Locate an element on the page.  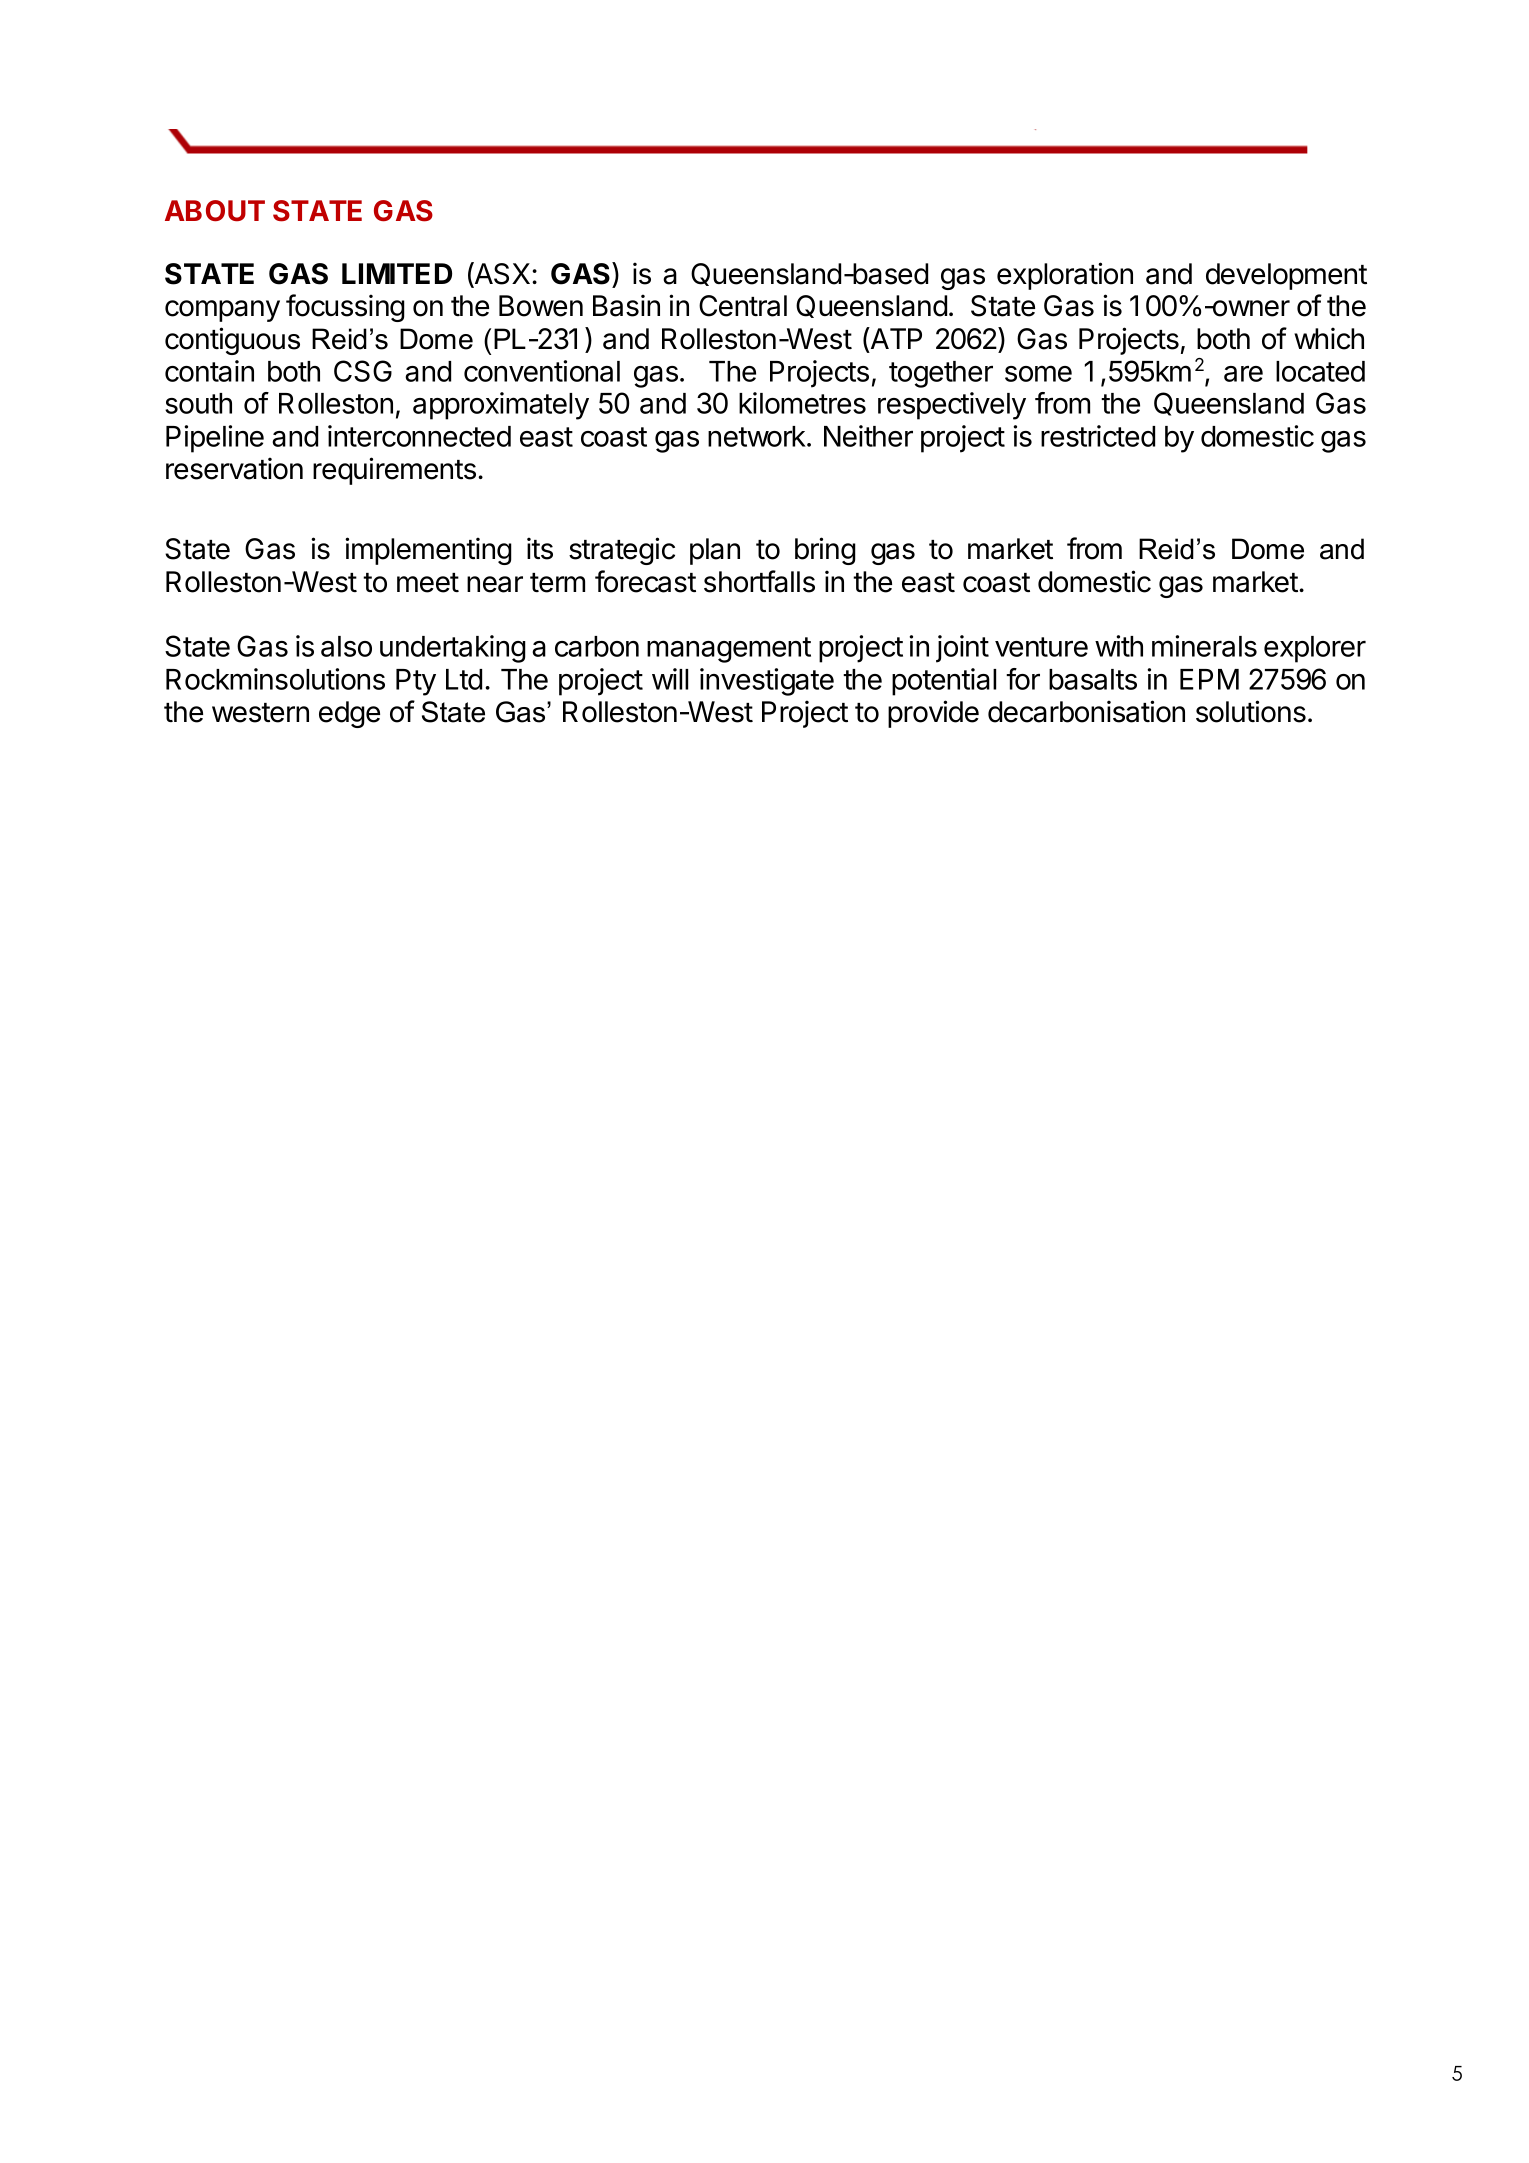
EPM is located at coordinates (1209, 679).
